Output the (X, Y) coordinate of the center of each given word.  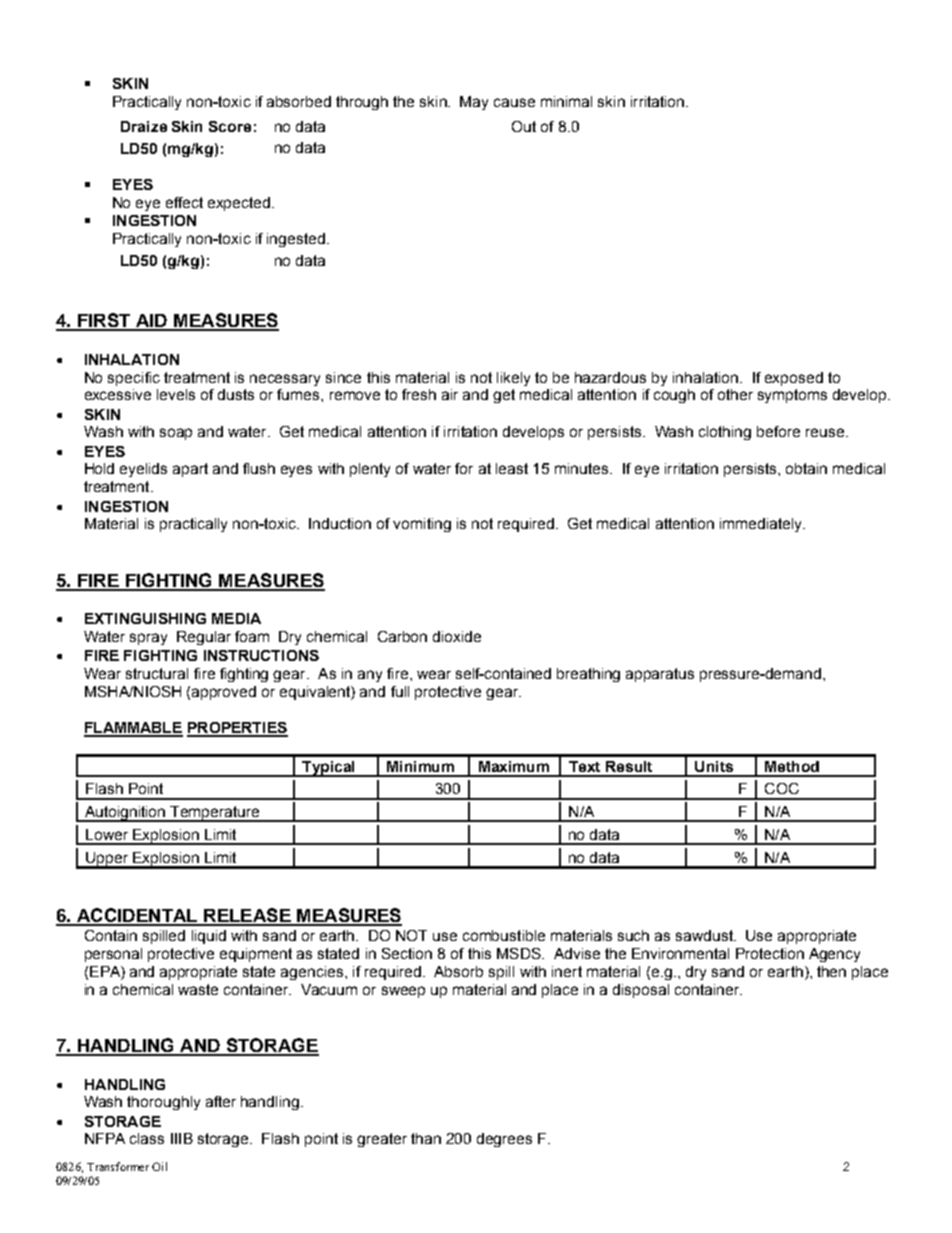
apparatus (660, 675)
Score (230, 126)
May (474, 103)
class (147, 1138)
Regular (204, 638)
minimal (566, 101)
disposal (641, 991)
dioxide (457, 636)
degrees (504, 1140)
